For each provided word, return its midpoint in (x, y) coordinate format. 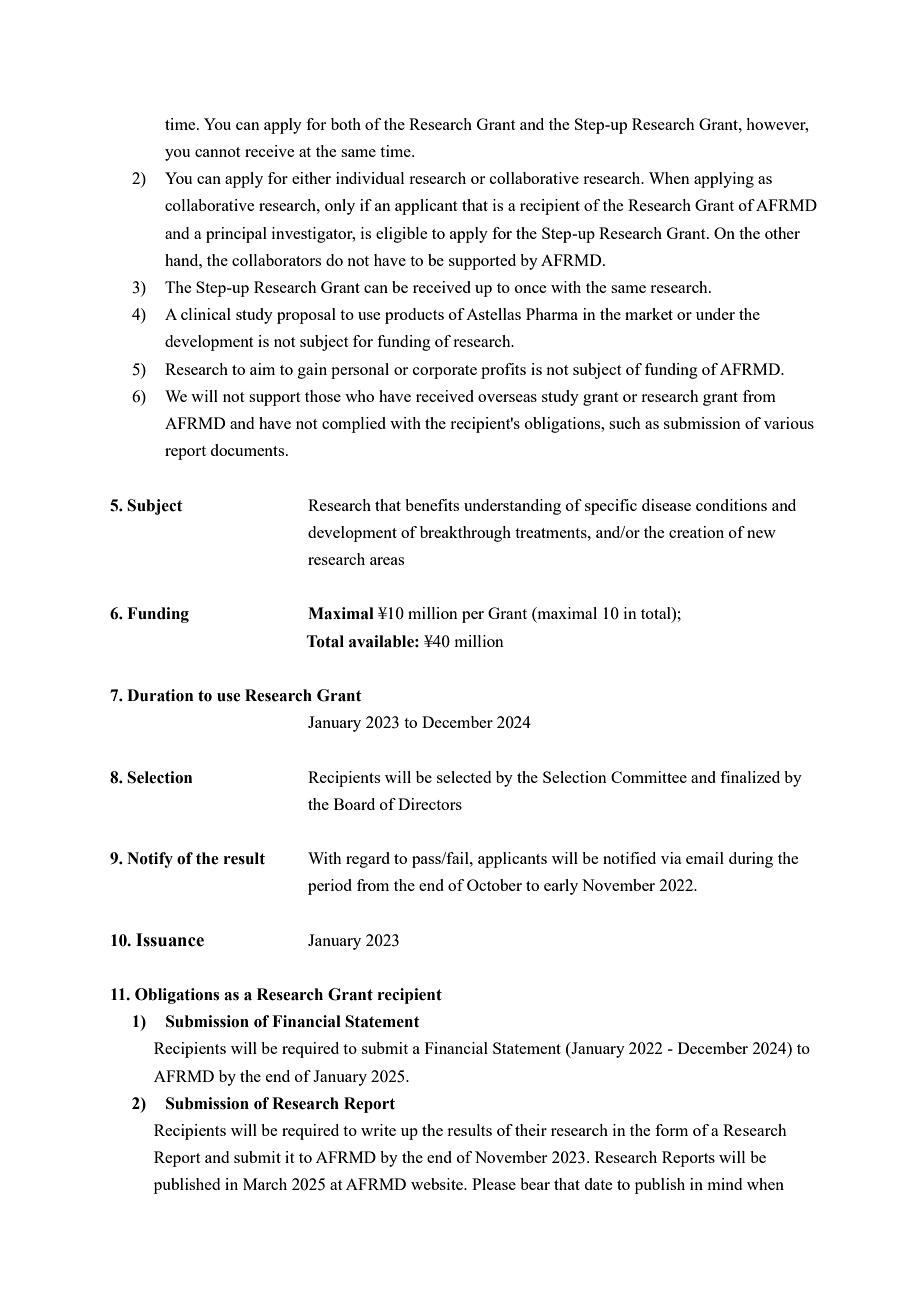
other (782, 233)
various (789, 423)
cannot (217, 152)
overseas (507, 398)
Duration (160, 695)
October (494, 885)
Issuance (170, 940)
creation (696, 532)
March (265, 1184)
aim (262, 369)
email (705, 858)
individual (370, 178)
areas (387, 561)
